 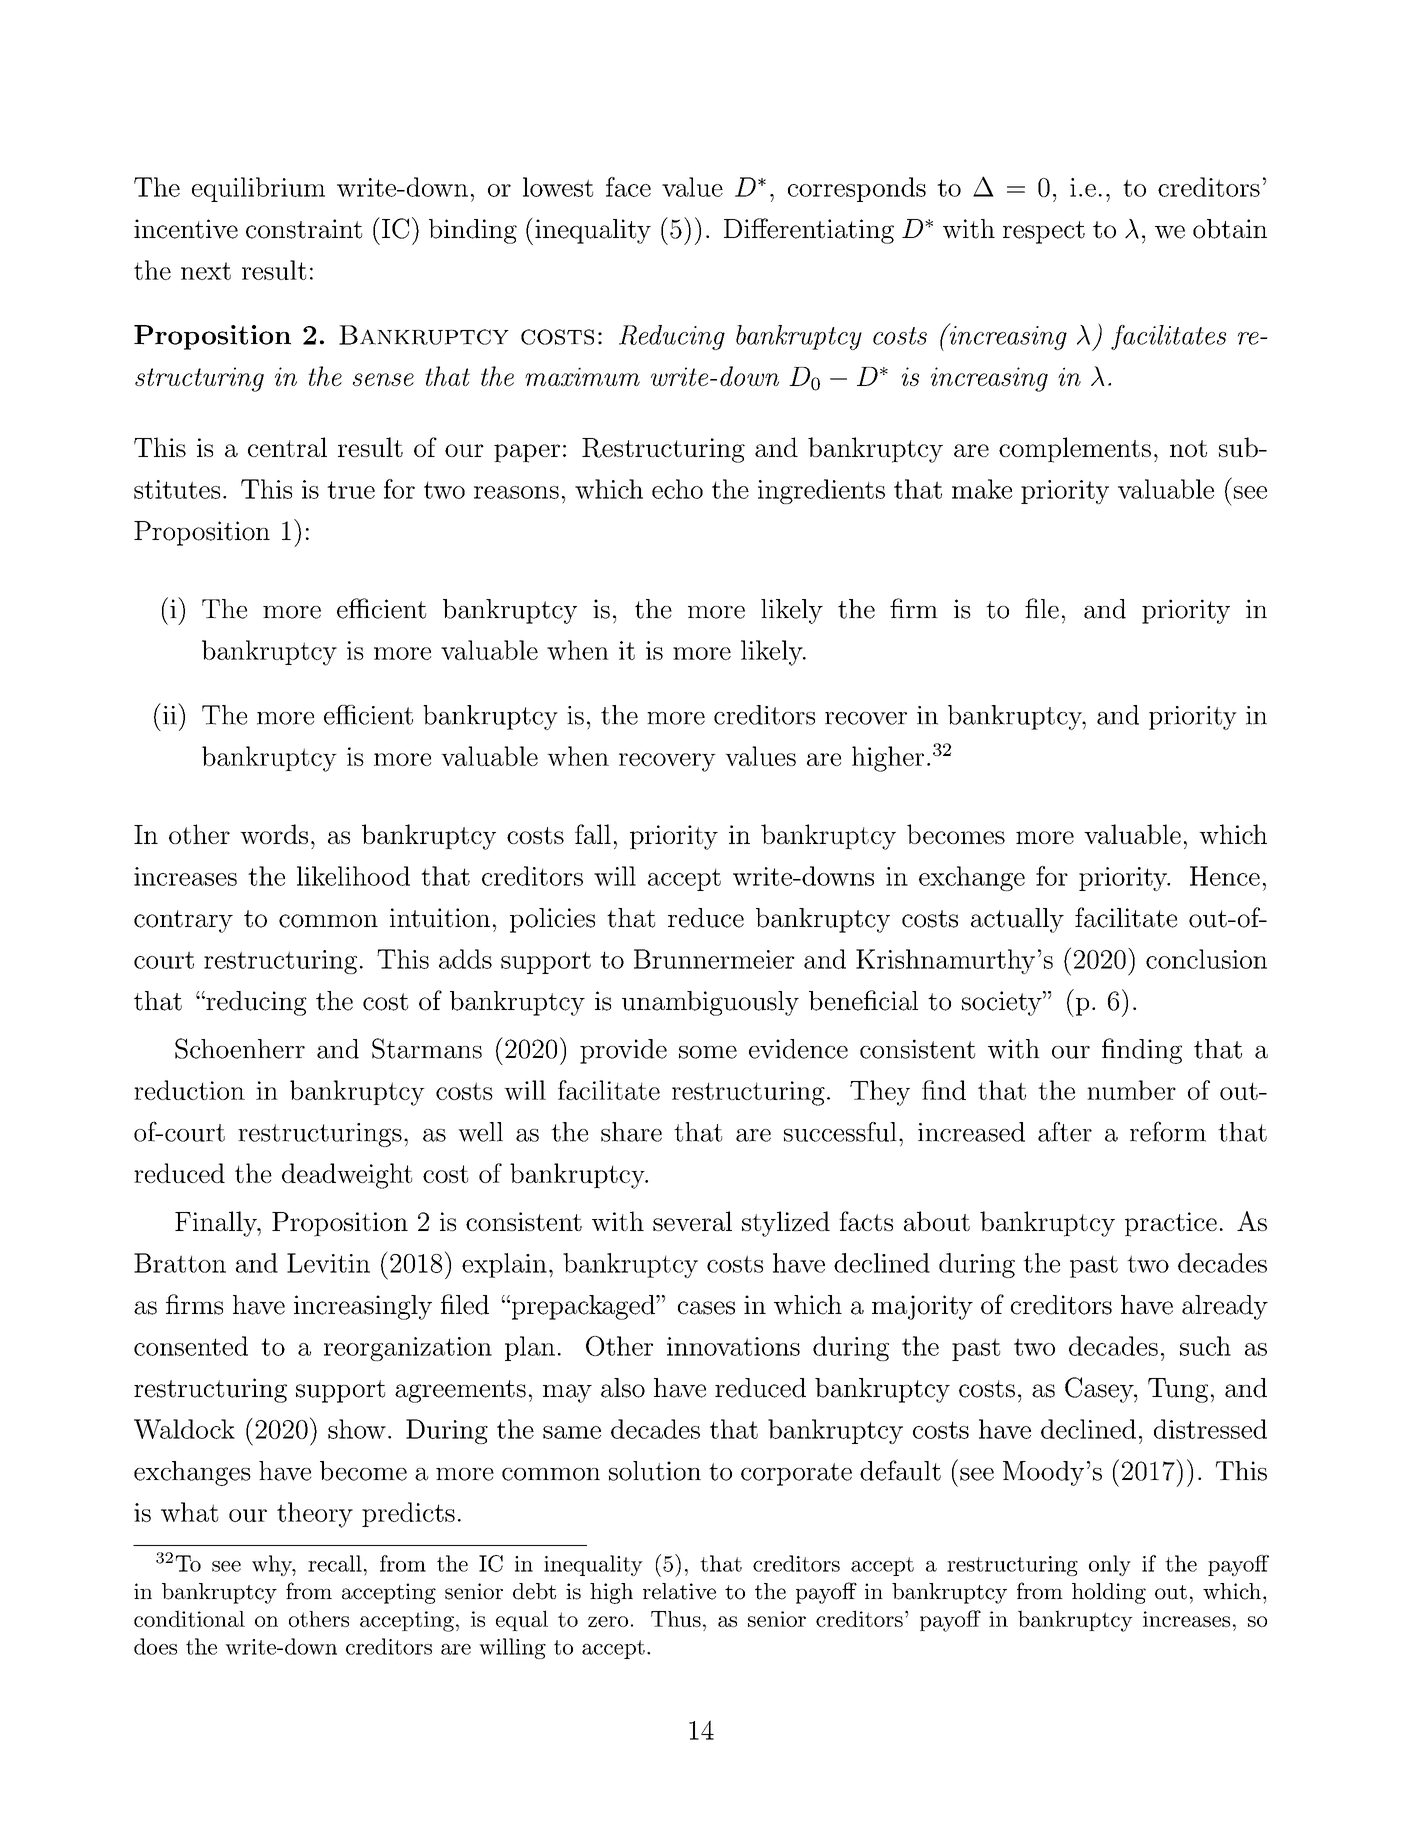 I want to click on true, so click(x=351, y=490).
